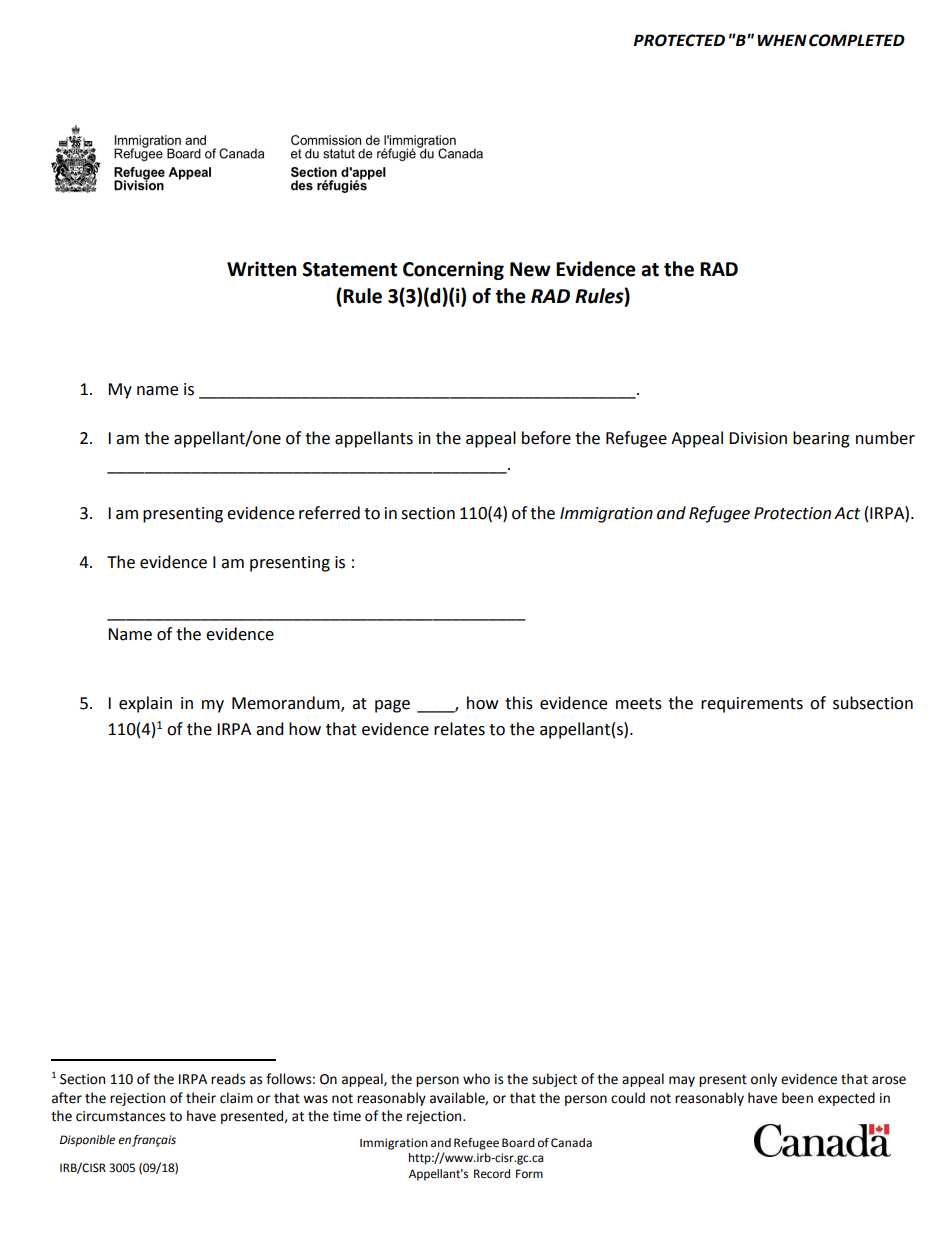 This screenshot has width=952, height=1233. What do you see at coordinates (459, 729) in the screenshot?
I see `relates` at bounding box center [459, 729].
